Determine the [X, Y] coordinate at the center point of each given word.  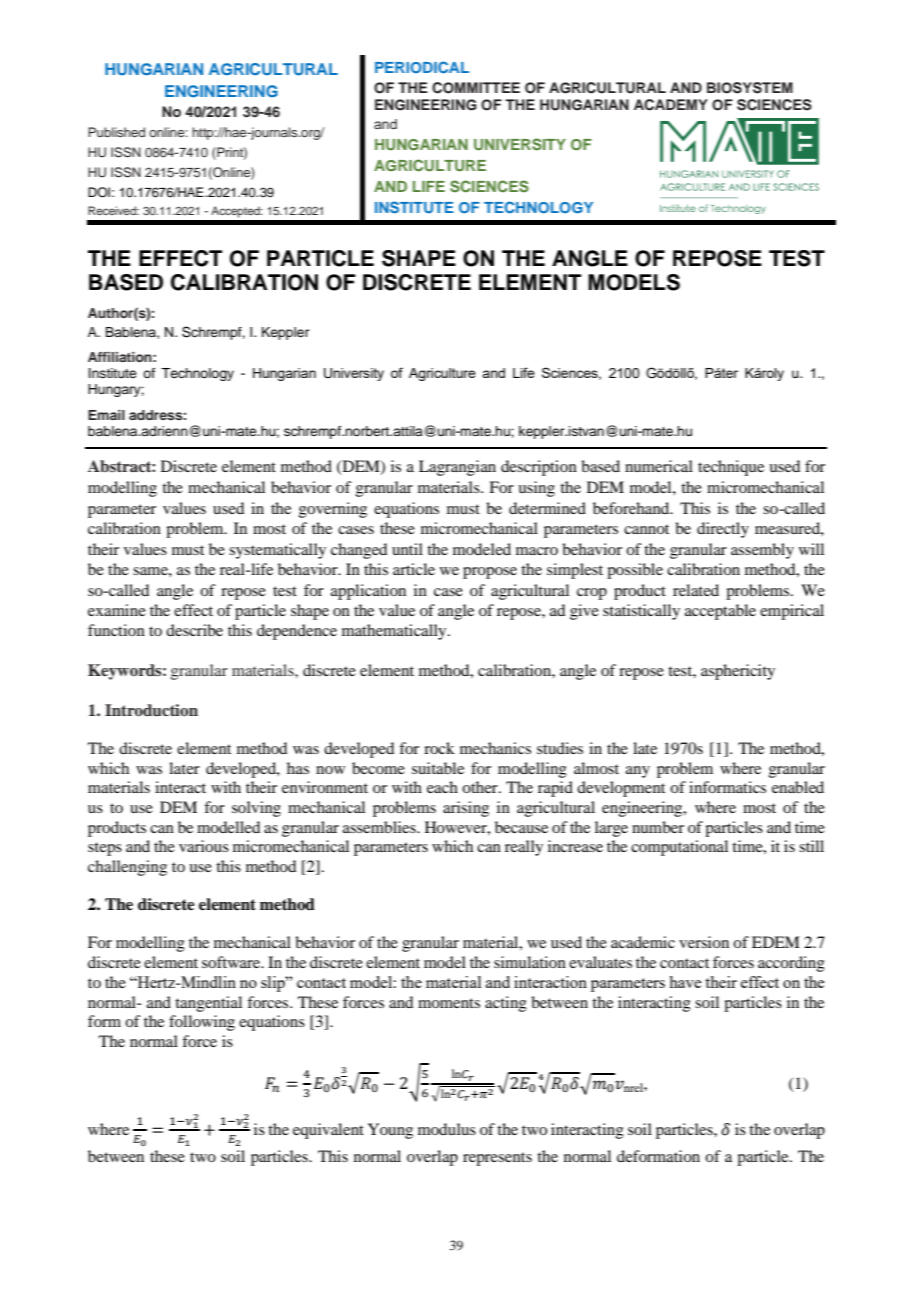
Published [116, 132]
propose [490, 573]
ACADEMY [671, 105]
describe [194, 630]
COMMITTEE [476, 88]
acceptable [720, 612]
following [202, 1023]
